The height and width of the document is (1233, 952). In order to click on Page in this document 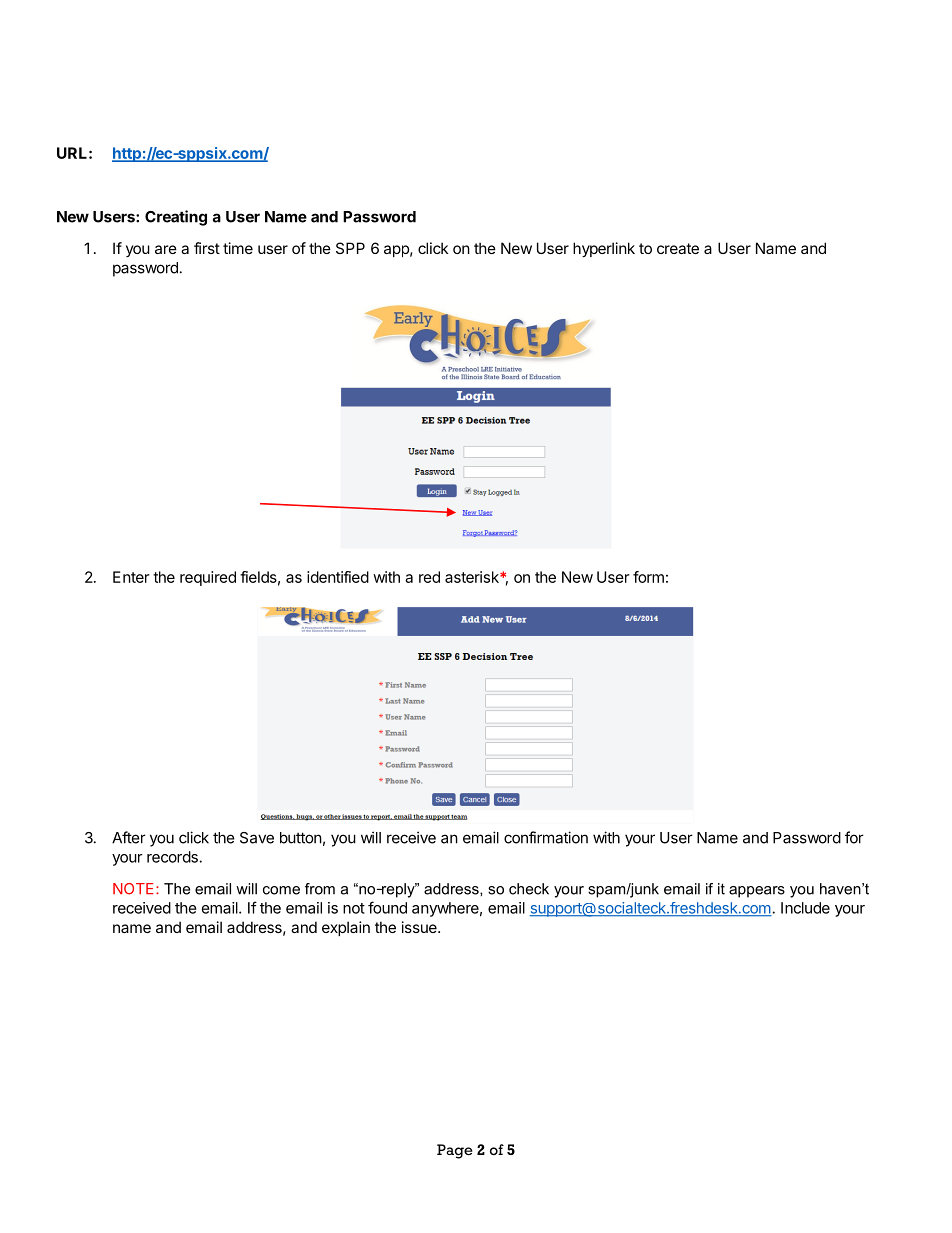, I will do `click(455, 1151)`.
